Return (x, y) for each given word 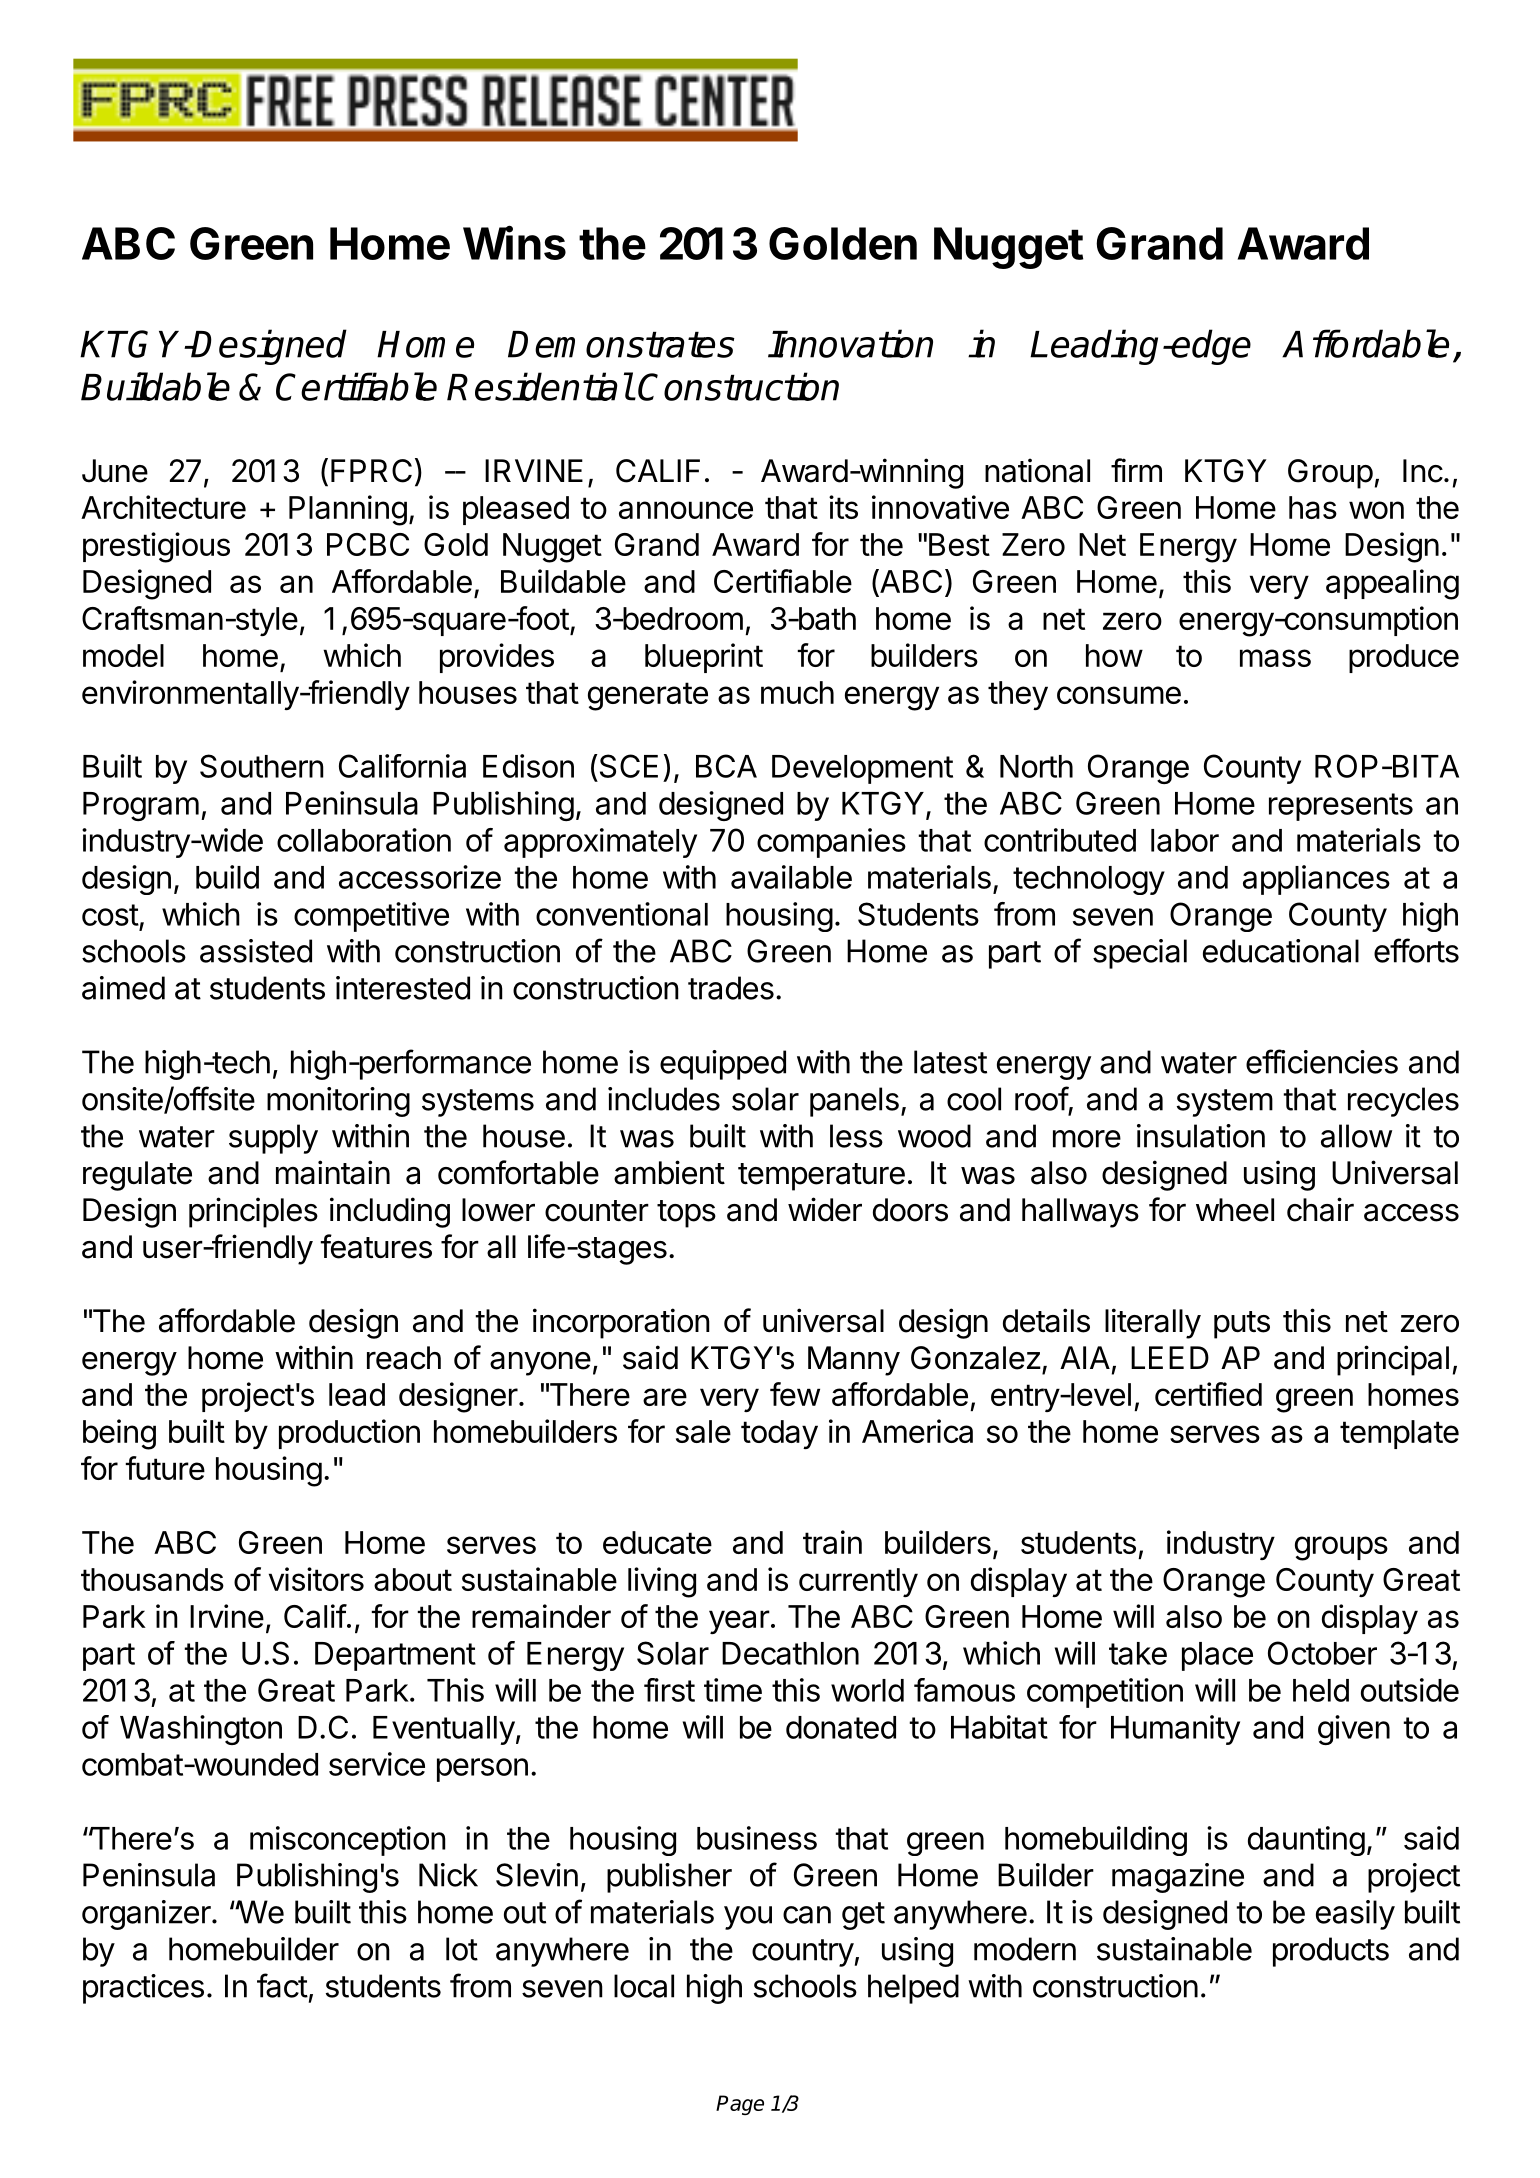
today (779, 1434)
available (791, 877)
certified (1208, 1394)
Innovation (850, 343)
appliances (1316, 880)
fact (282, 1985)
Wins (514, 242)
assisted (256, 951)
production (349, 1434)
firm (1136, 470)
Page (740, 2105)
